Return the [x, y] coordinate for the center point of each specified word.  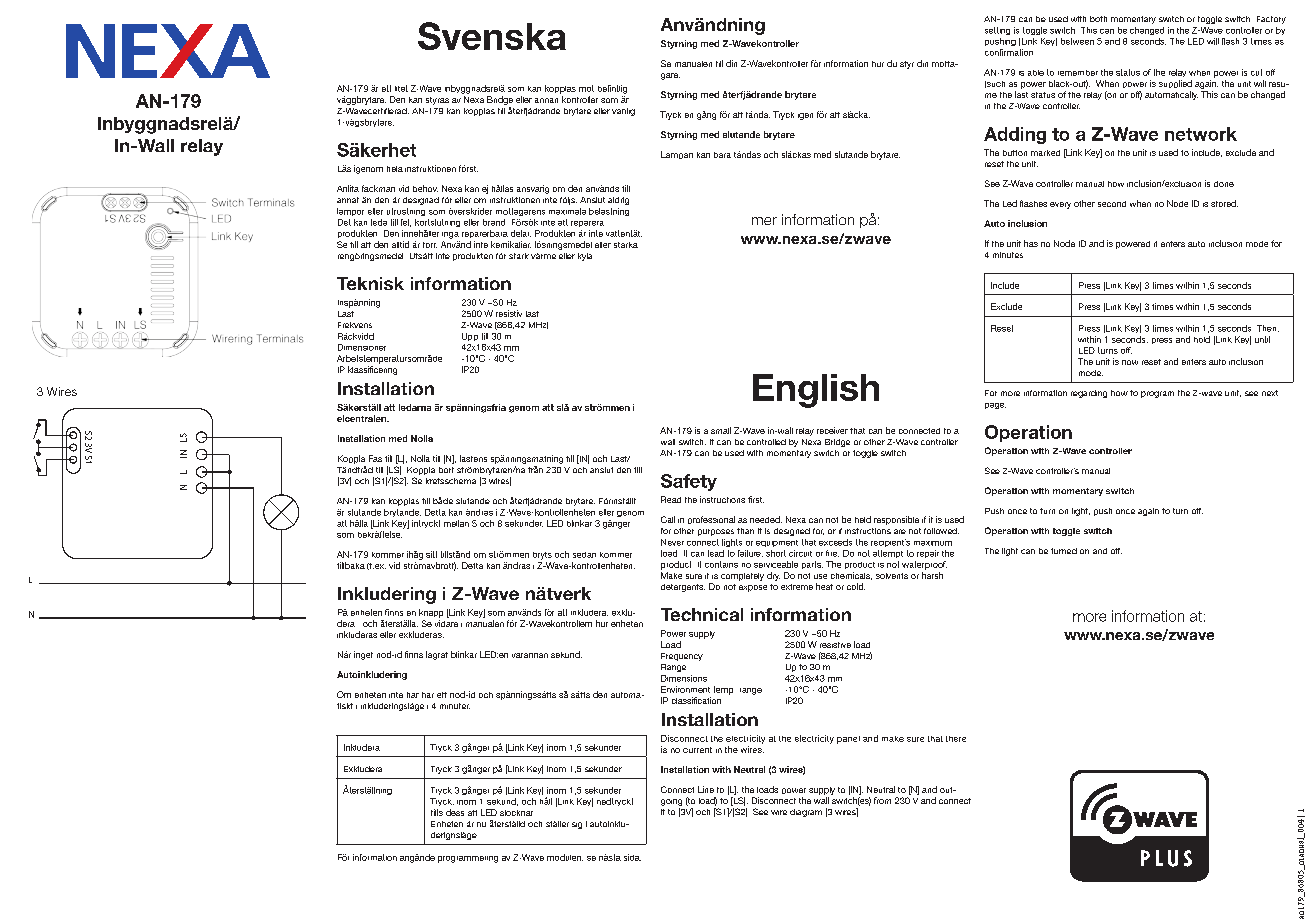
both [1098, 19]
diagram [806, 813]
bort [446, 470]
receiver [832, 430]
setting [997, 31]
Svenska [492, 36]
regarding [1089, 394]
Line [706, 789]
